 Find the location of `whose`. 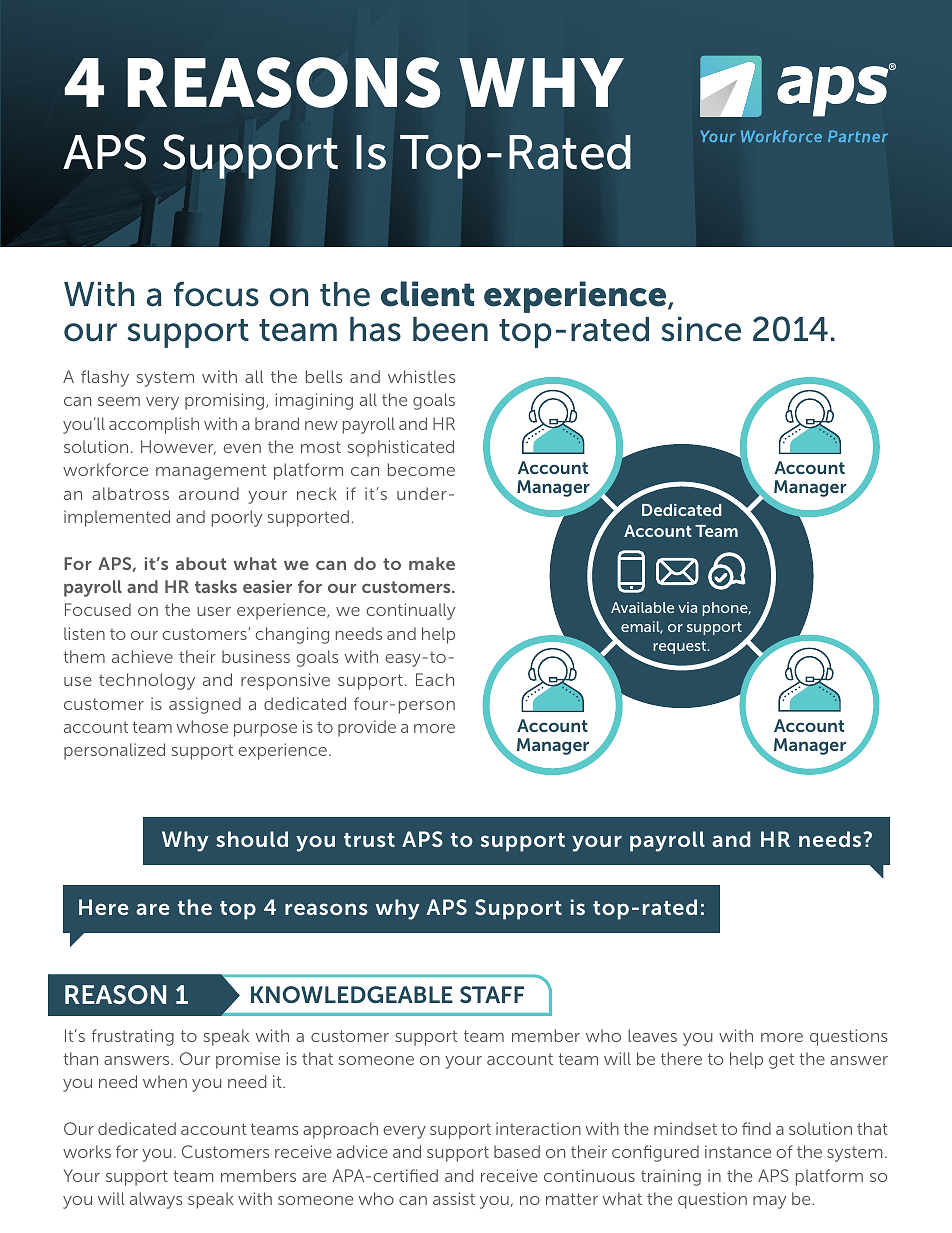

whose is located at coordinates (202, 726).
